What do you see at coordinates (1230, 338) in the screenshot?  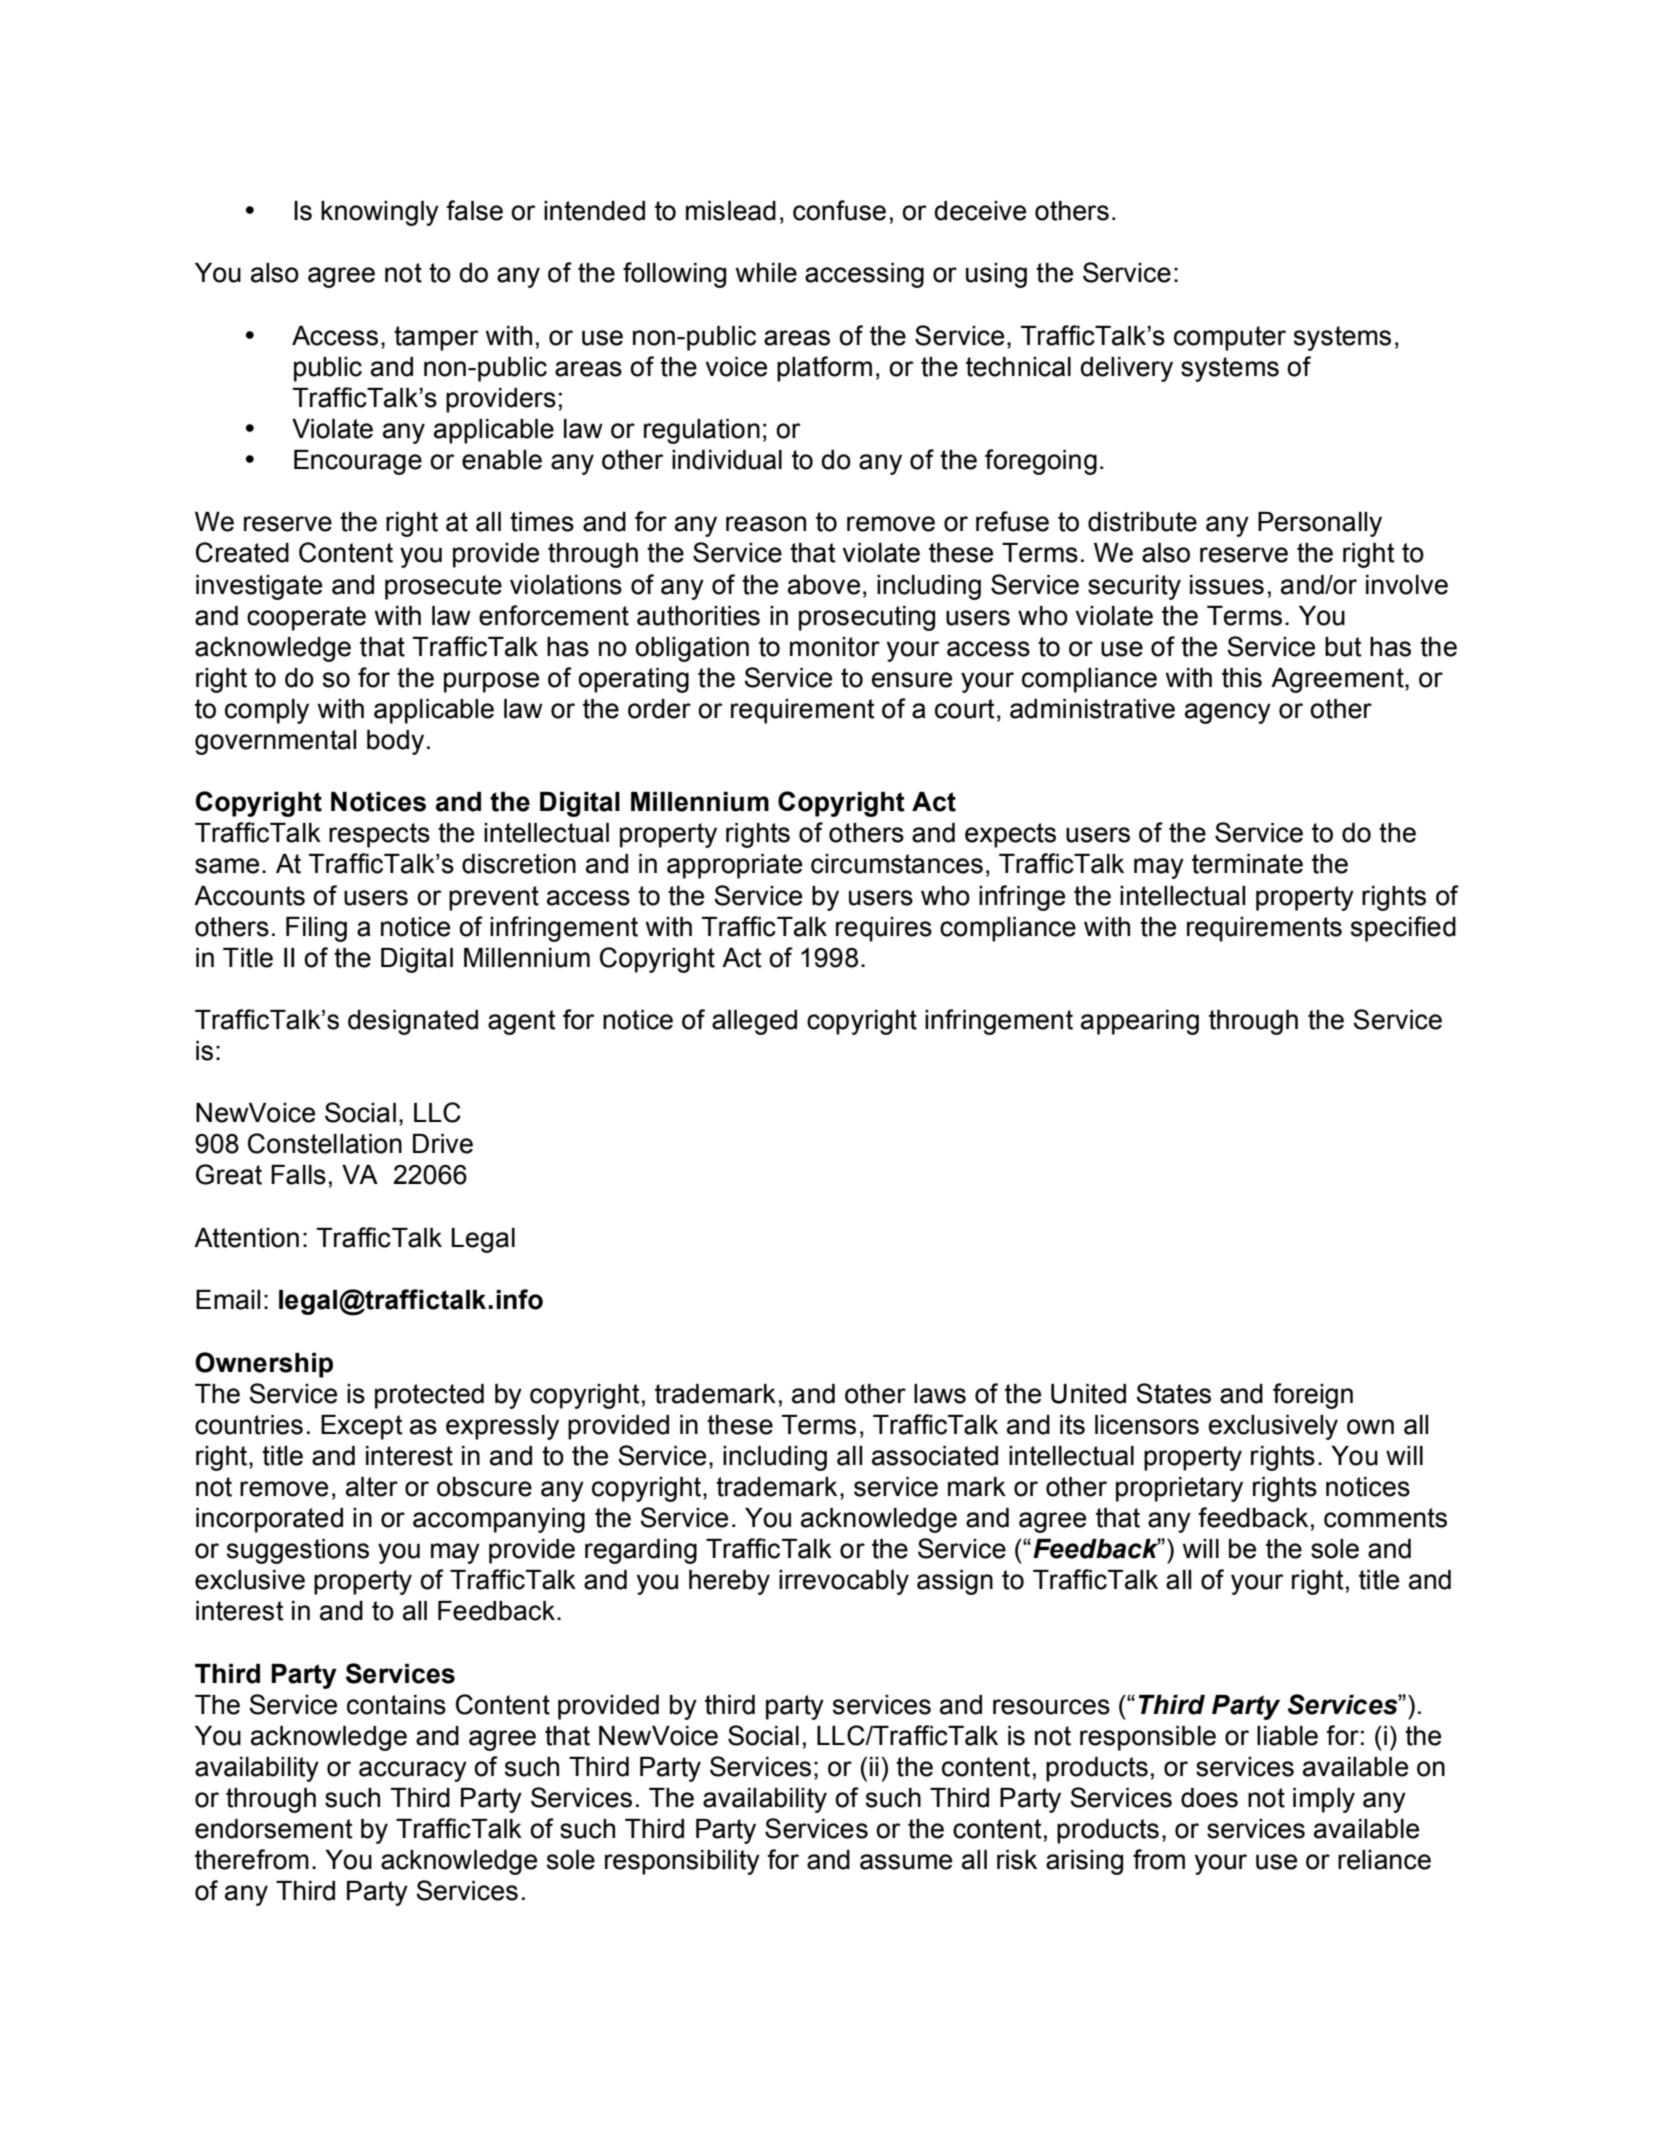 I see `computer` at bounding box center [1230, 338].
